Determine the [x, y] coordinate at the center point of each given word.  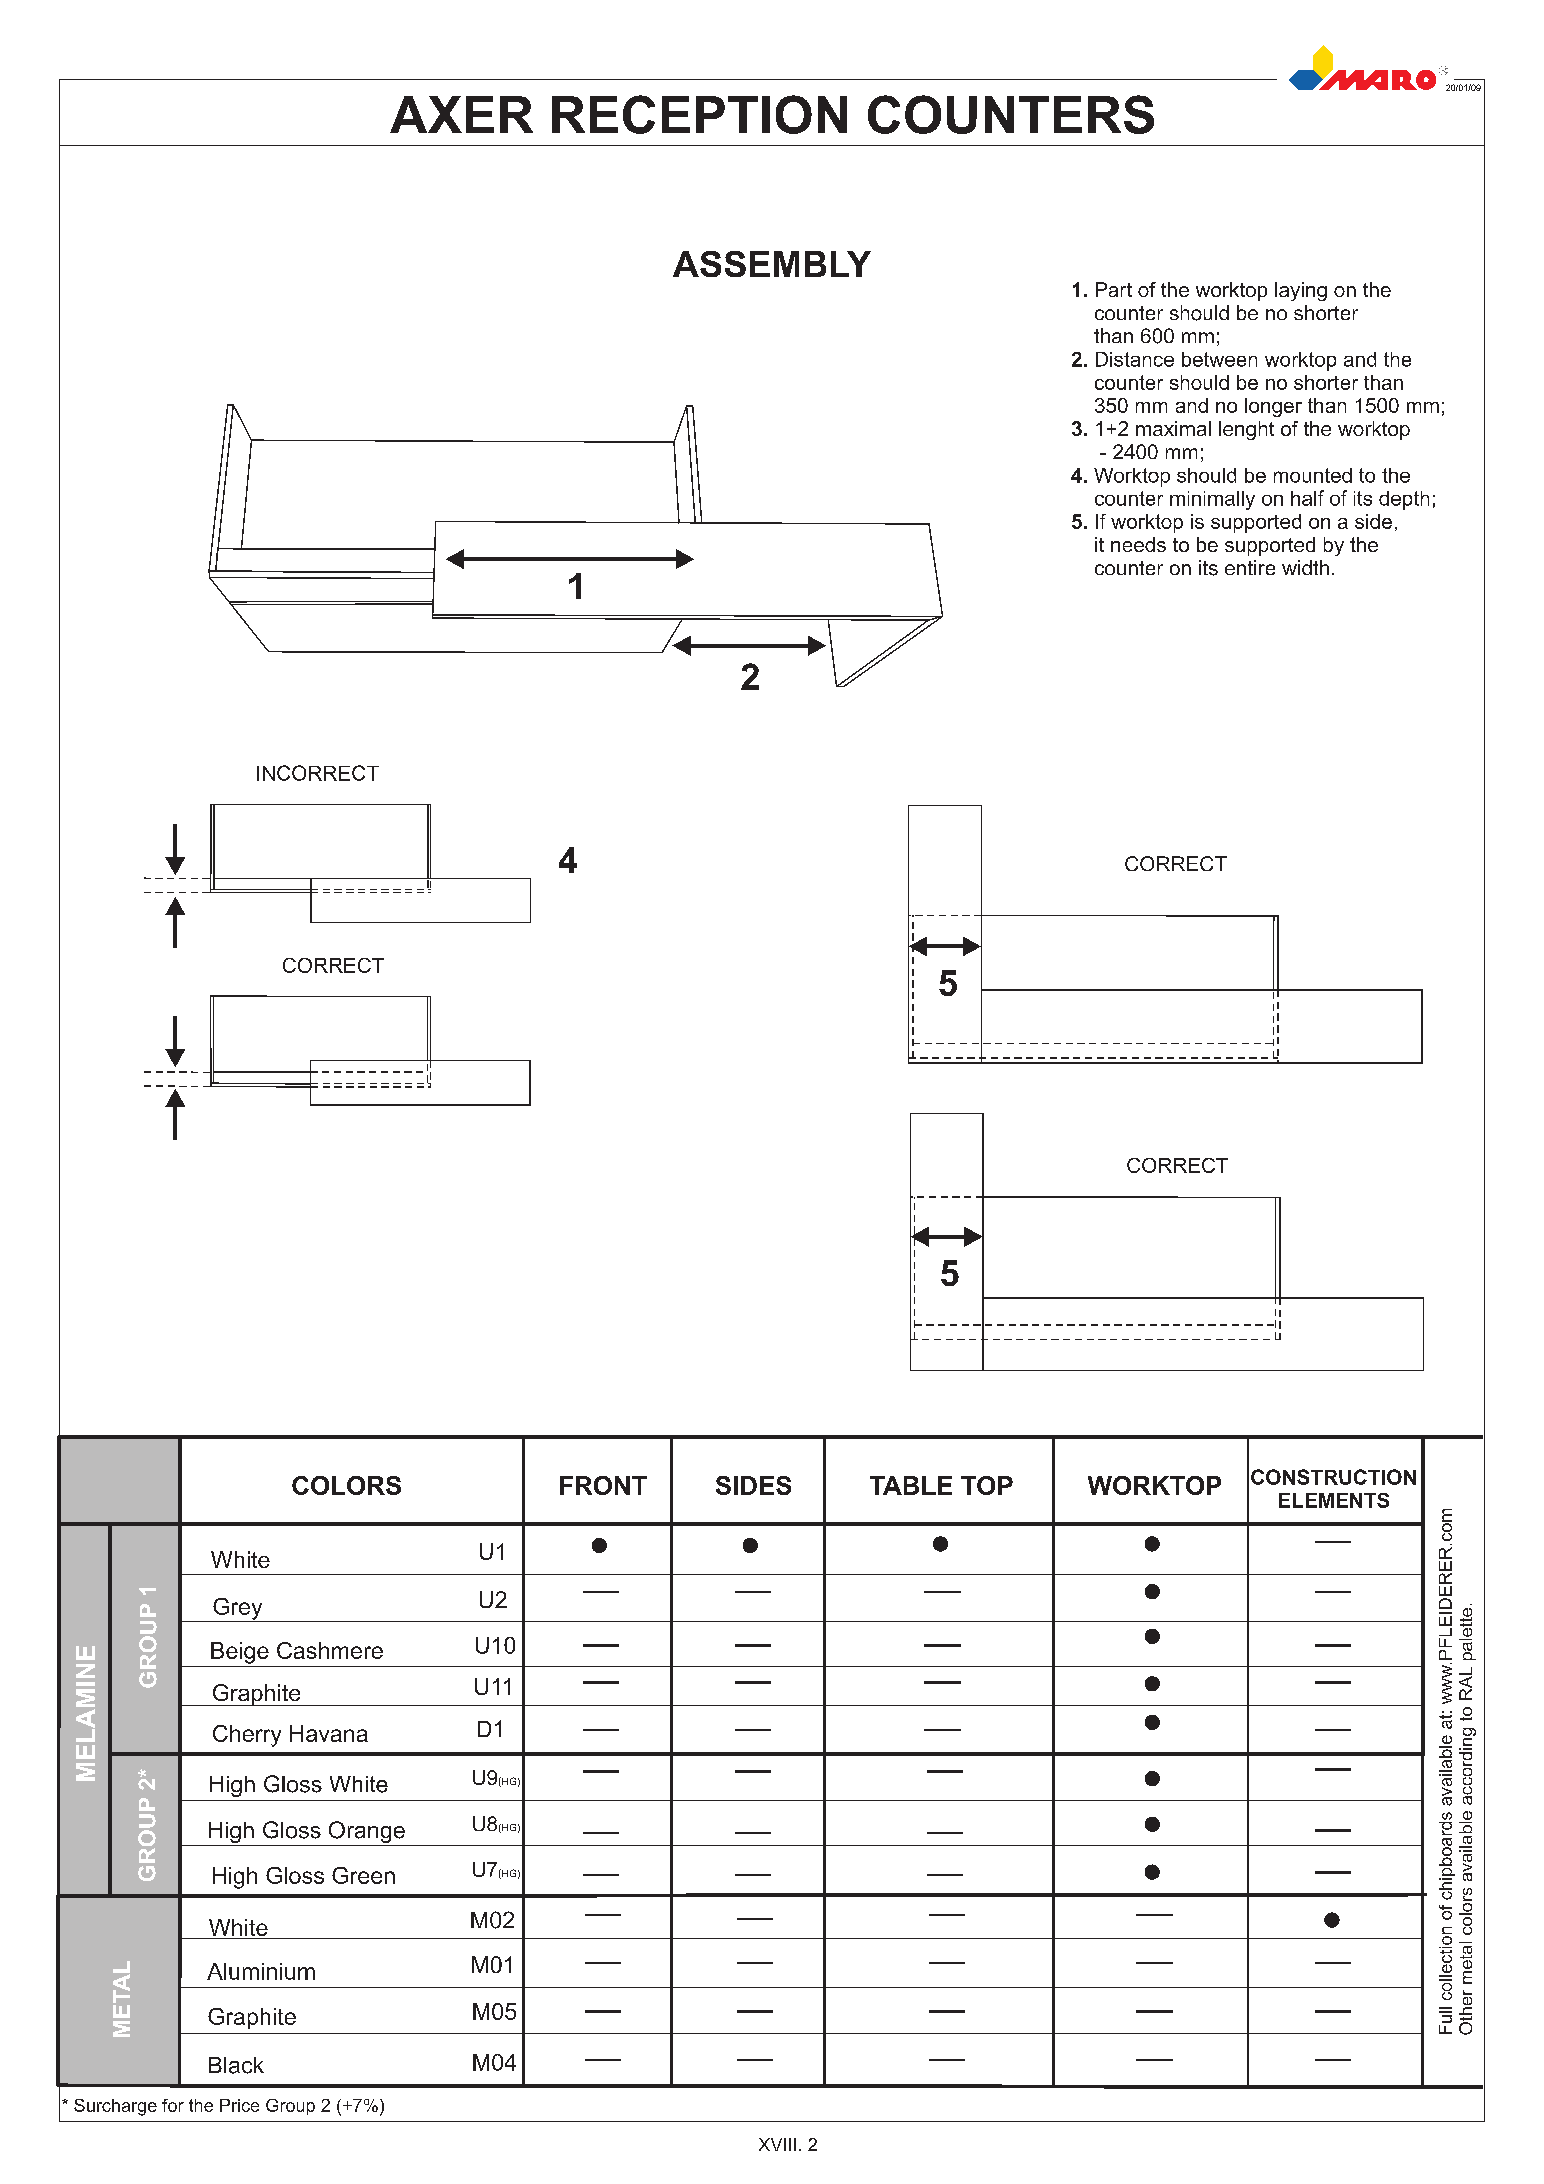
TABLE [911, 1485]
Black [236, 2065]
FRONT [603, 1485]
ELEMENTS [1334, 1500]
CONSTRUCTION [1333, 1477]
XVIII [777, 2144]
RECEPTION [699, 114]
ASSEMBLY [772, 264]
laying [1301, 291]
